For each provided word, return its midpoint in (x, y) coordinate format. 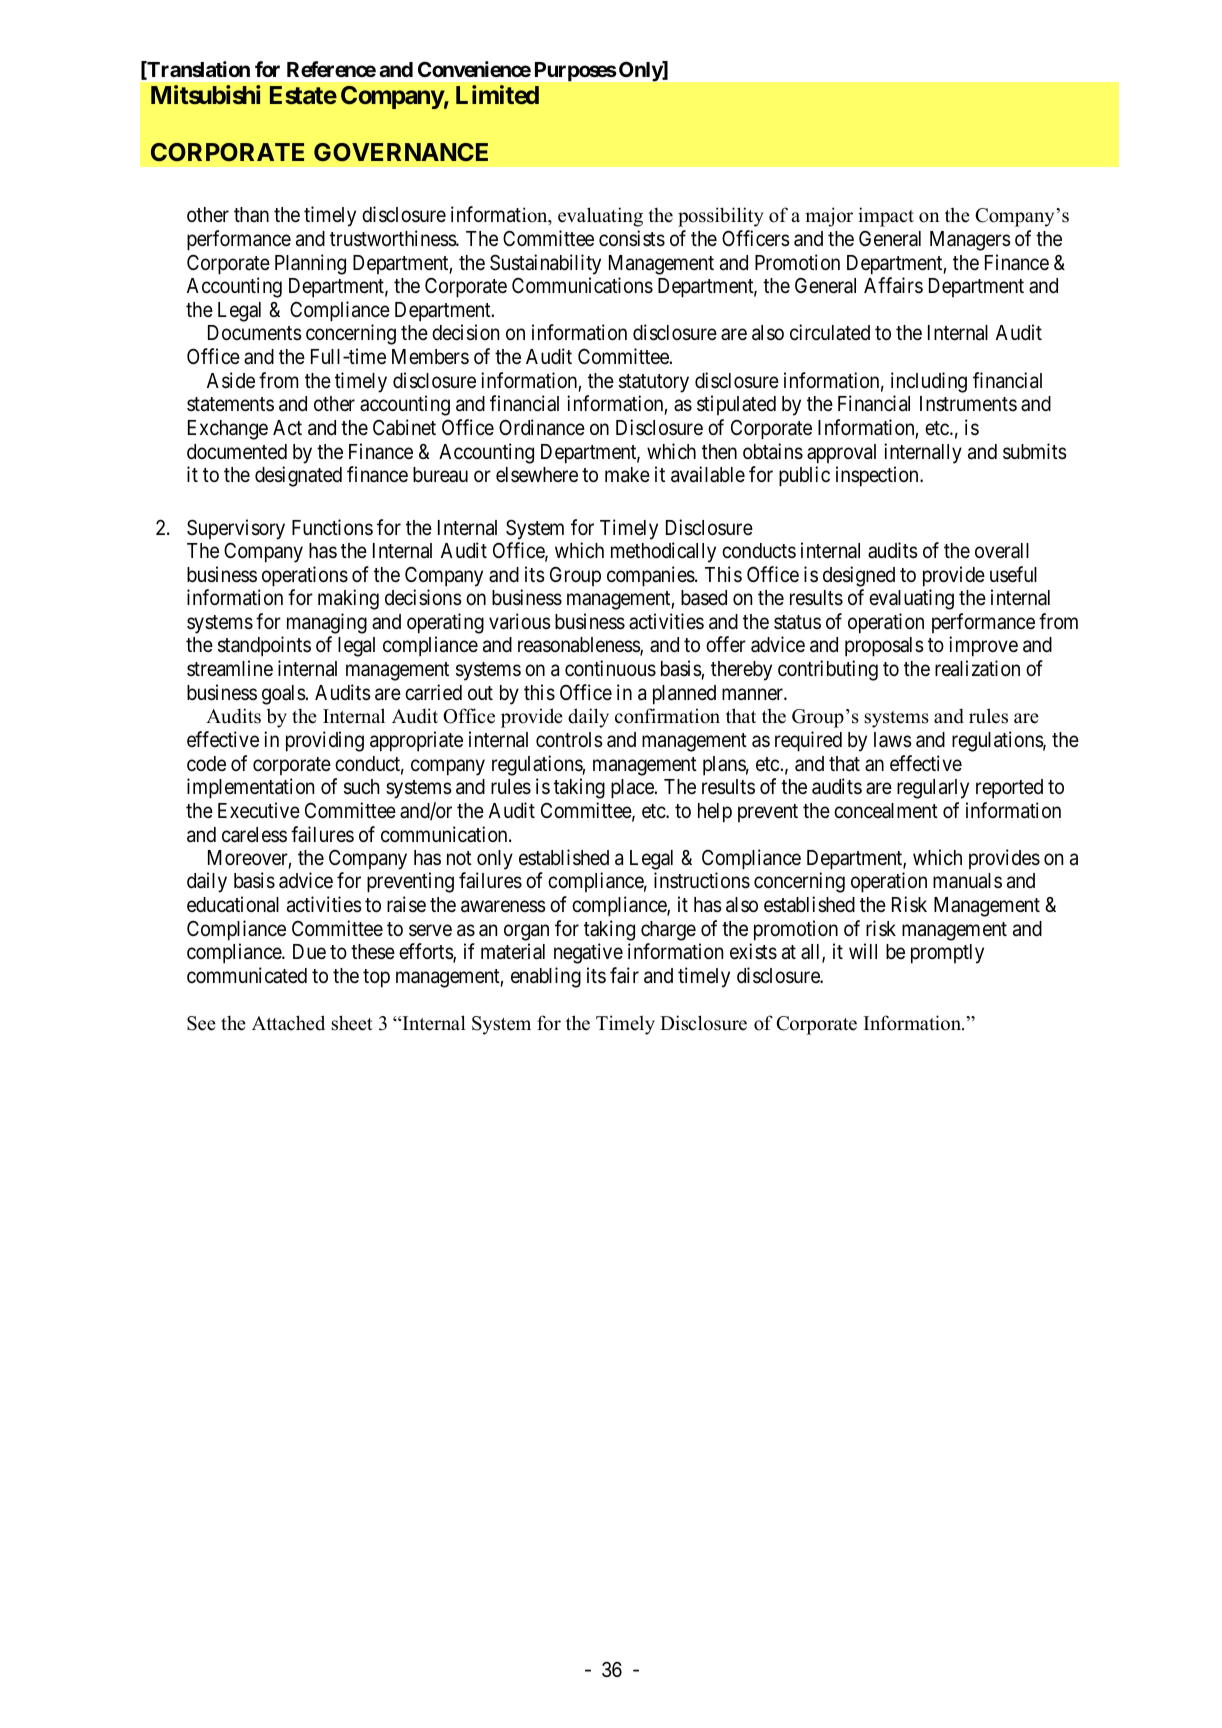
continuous (610, 668)
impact (886, 217)
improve (983, 646)
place (633, 789)
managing (327, 623)
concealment (886, 811)
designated (298, 476)
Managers (970, 241)
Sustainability (545, 264)
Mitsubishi (205, 94)
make (627, 475)
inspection (878, 476)
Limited (497, 94)
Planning (310, 264)
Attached (288, 1023)
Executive (259, 810)
